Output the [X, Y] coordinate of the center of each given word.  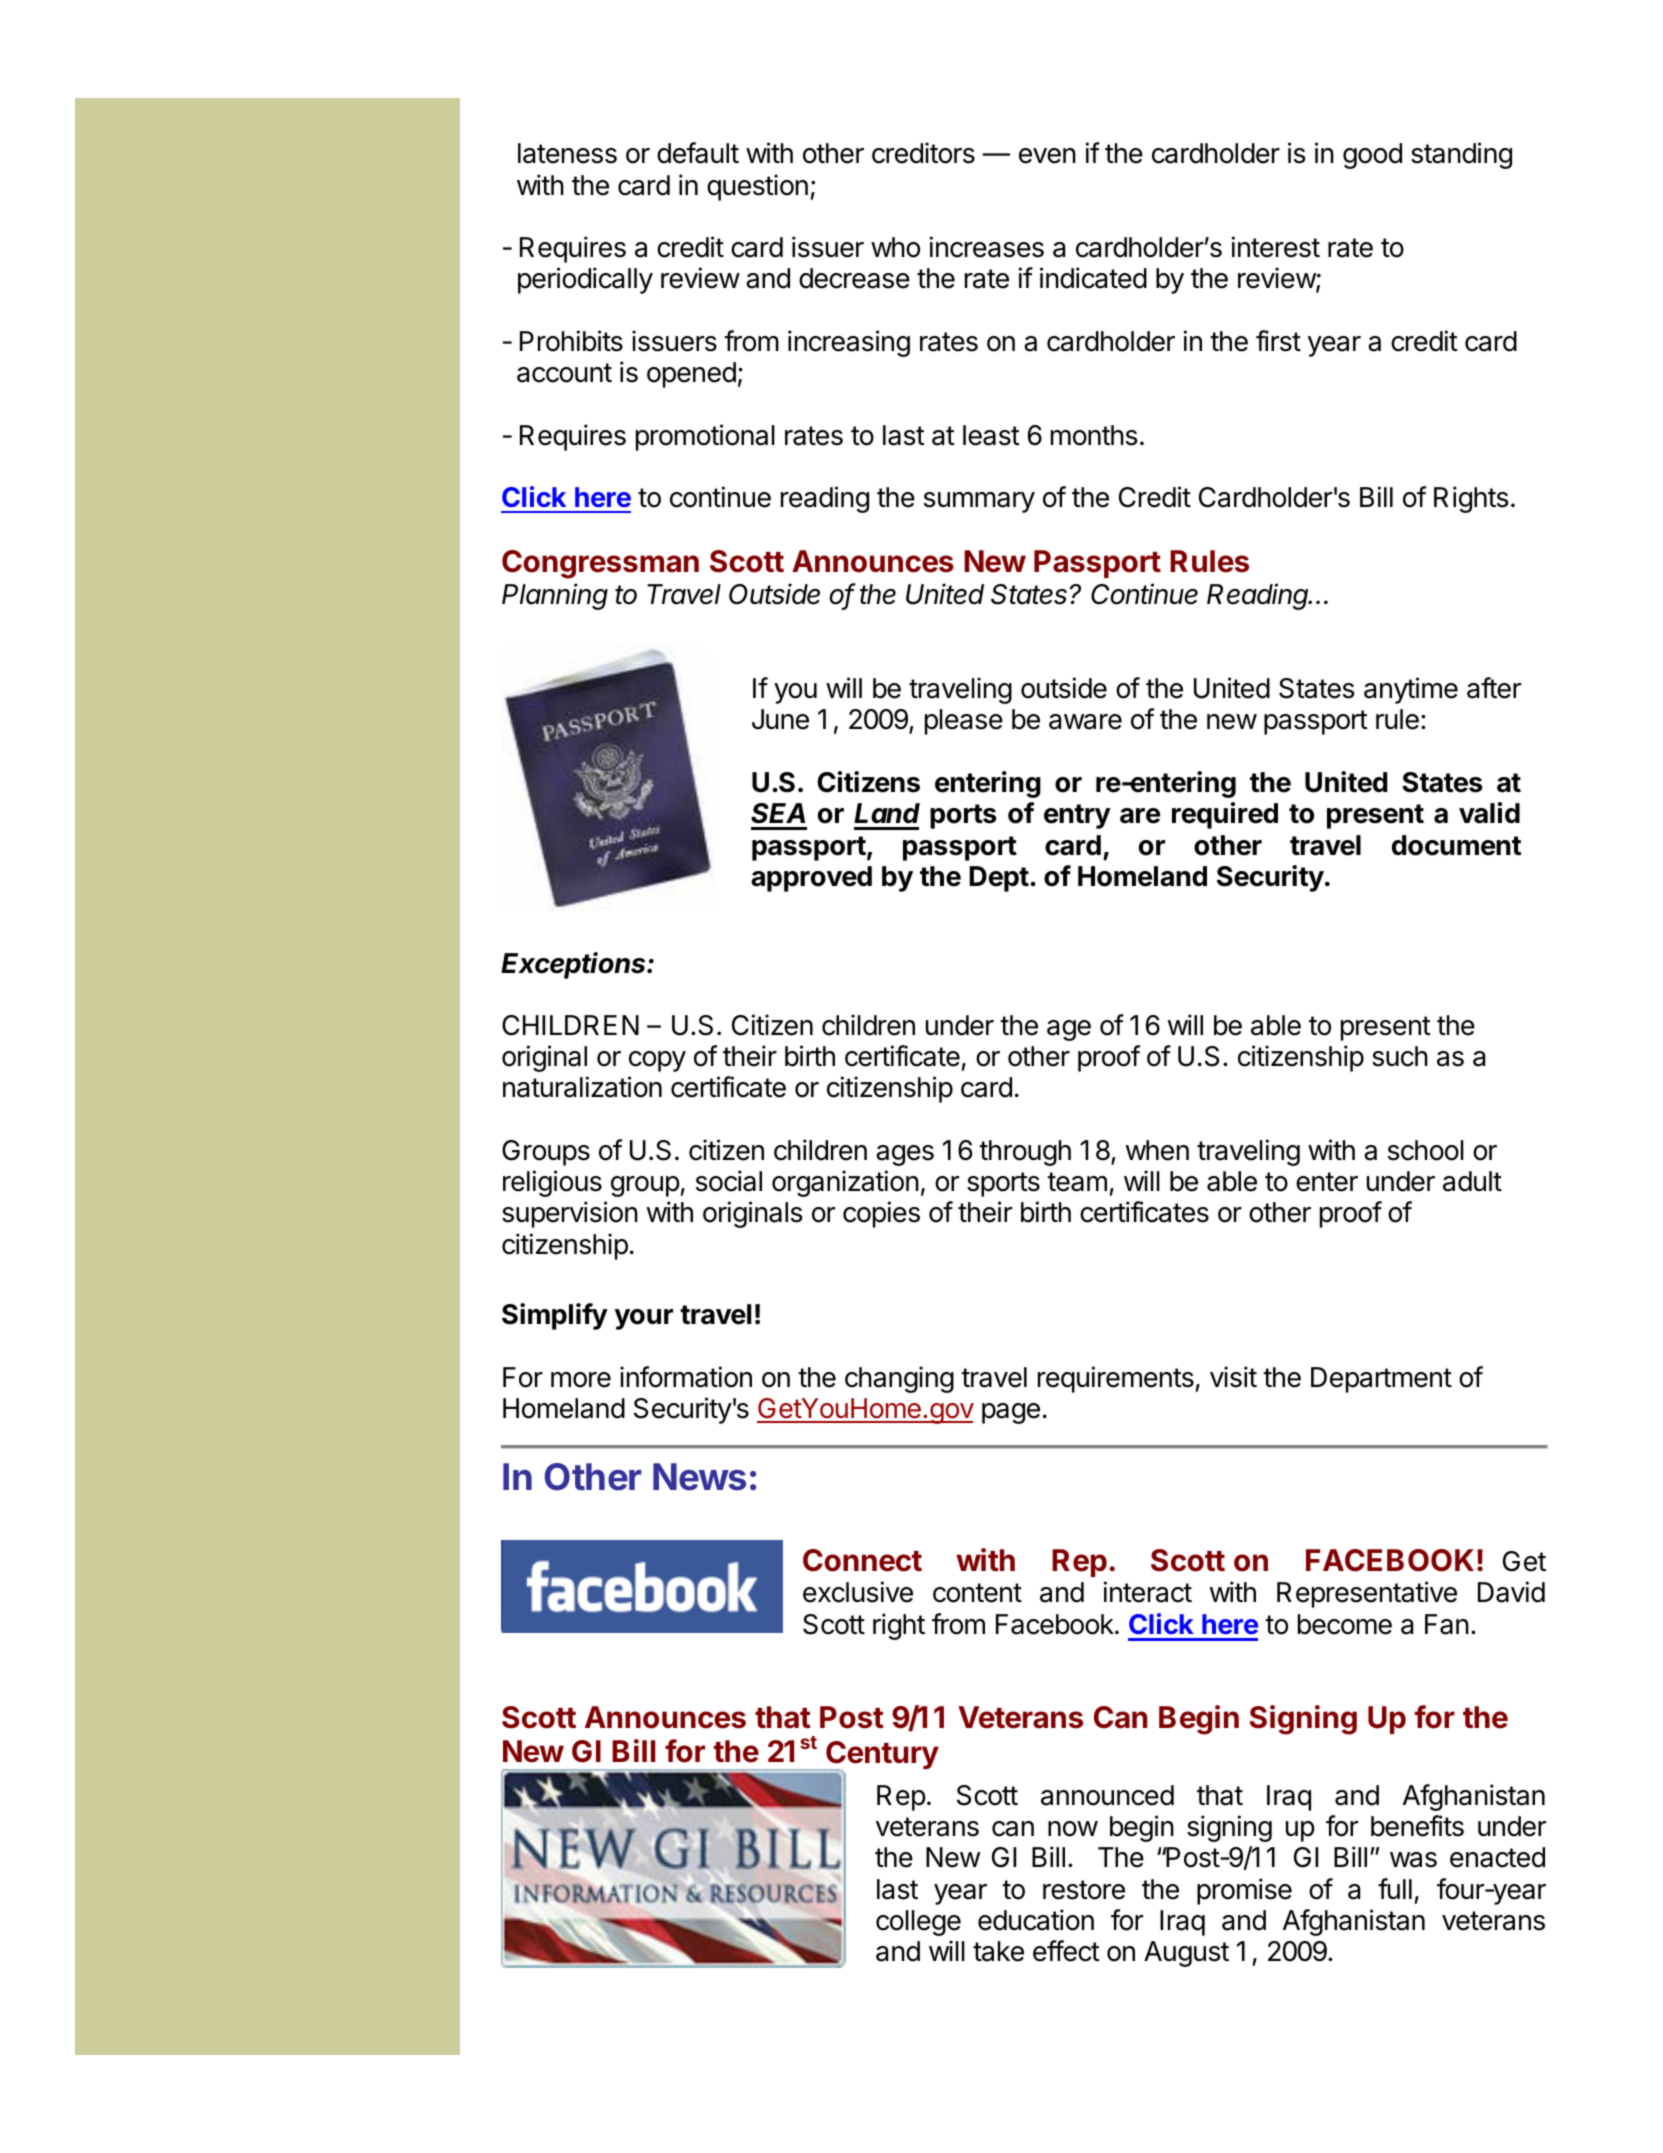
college [918, 1923]
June [780, 719]
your [644, 1319]
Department [1381, 1380]
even [1047, 156]
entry [1077, 816]
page [1011, 1413]
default [698, 153]
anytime [1411, 690]
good [1372, 156]
